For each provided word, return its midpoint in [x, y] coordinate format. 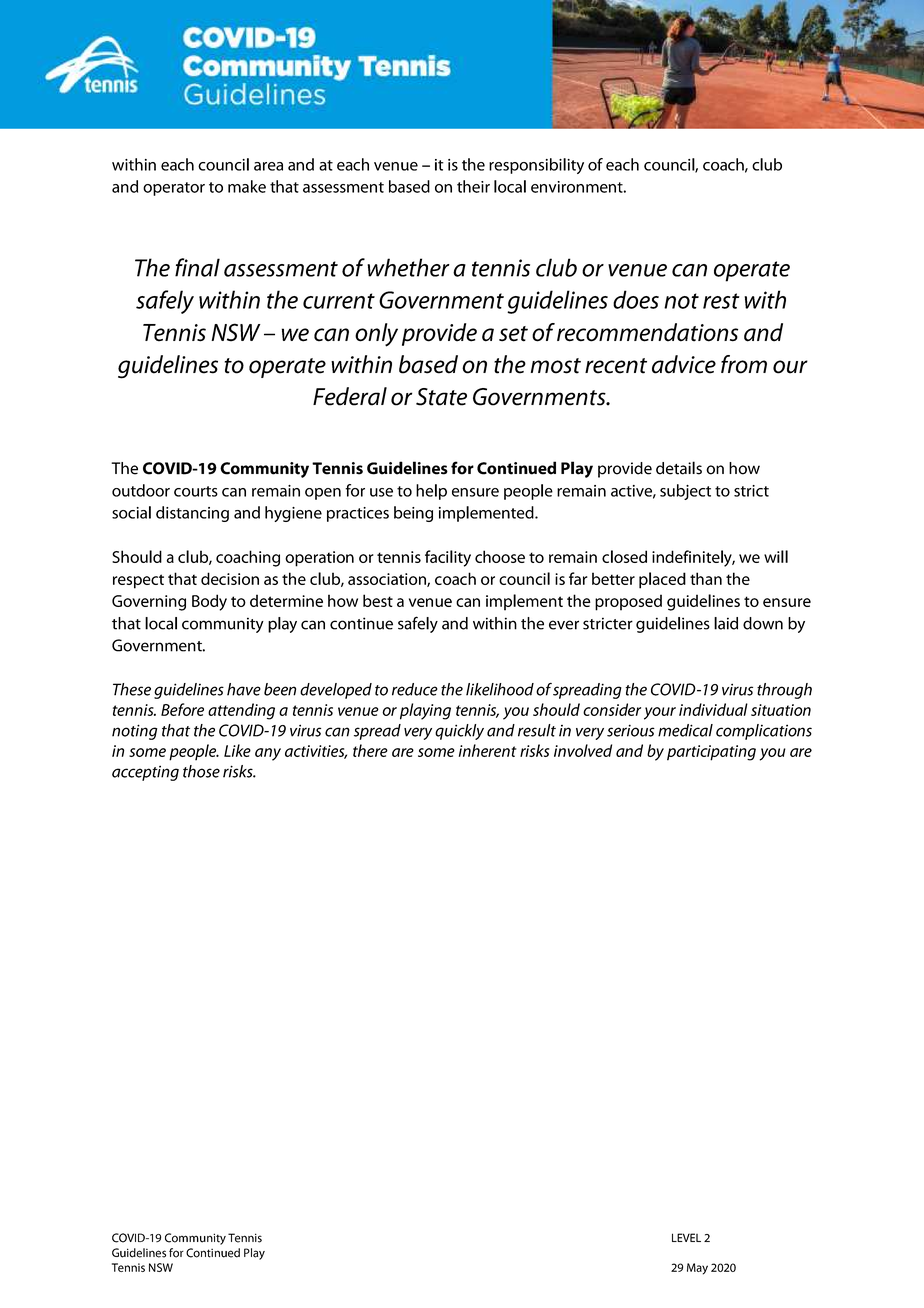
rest [721, 301]
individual [713, 709]
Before [182, 709]
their [473, 186]
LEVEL [686, 1237]
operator [174, 189]
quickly [459, 732]
